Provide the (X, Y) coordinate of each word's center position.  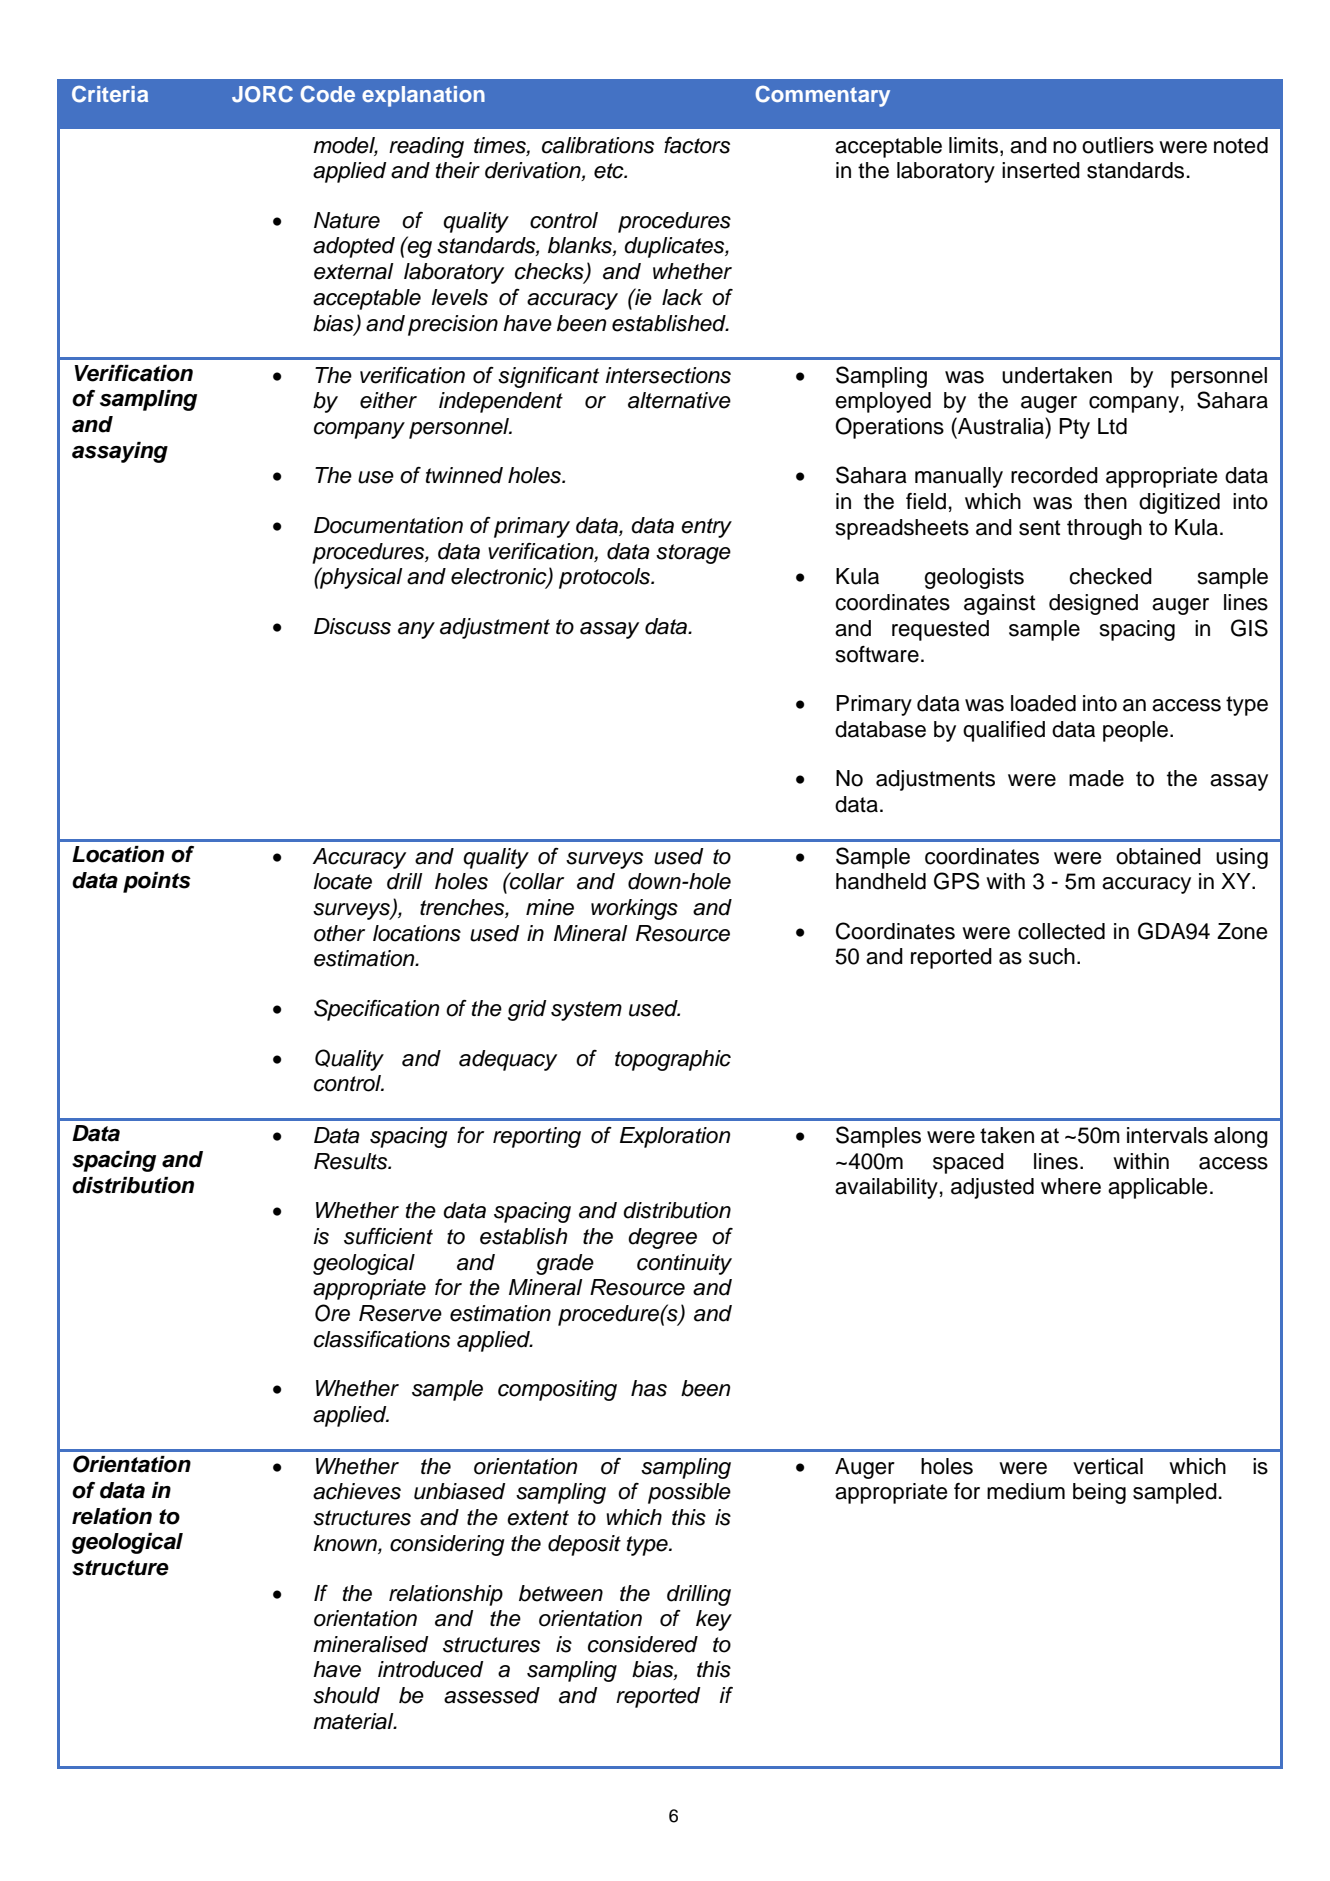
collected (1061, 931)
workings (634, 909)
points (157, 882)
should (346, 1695)
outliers (1118, 145)
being (1099, 1493)
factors (697, 145)
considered (643, 1644)
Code (328, 94)
